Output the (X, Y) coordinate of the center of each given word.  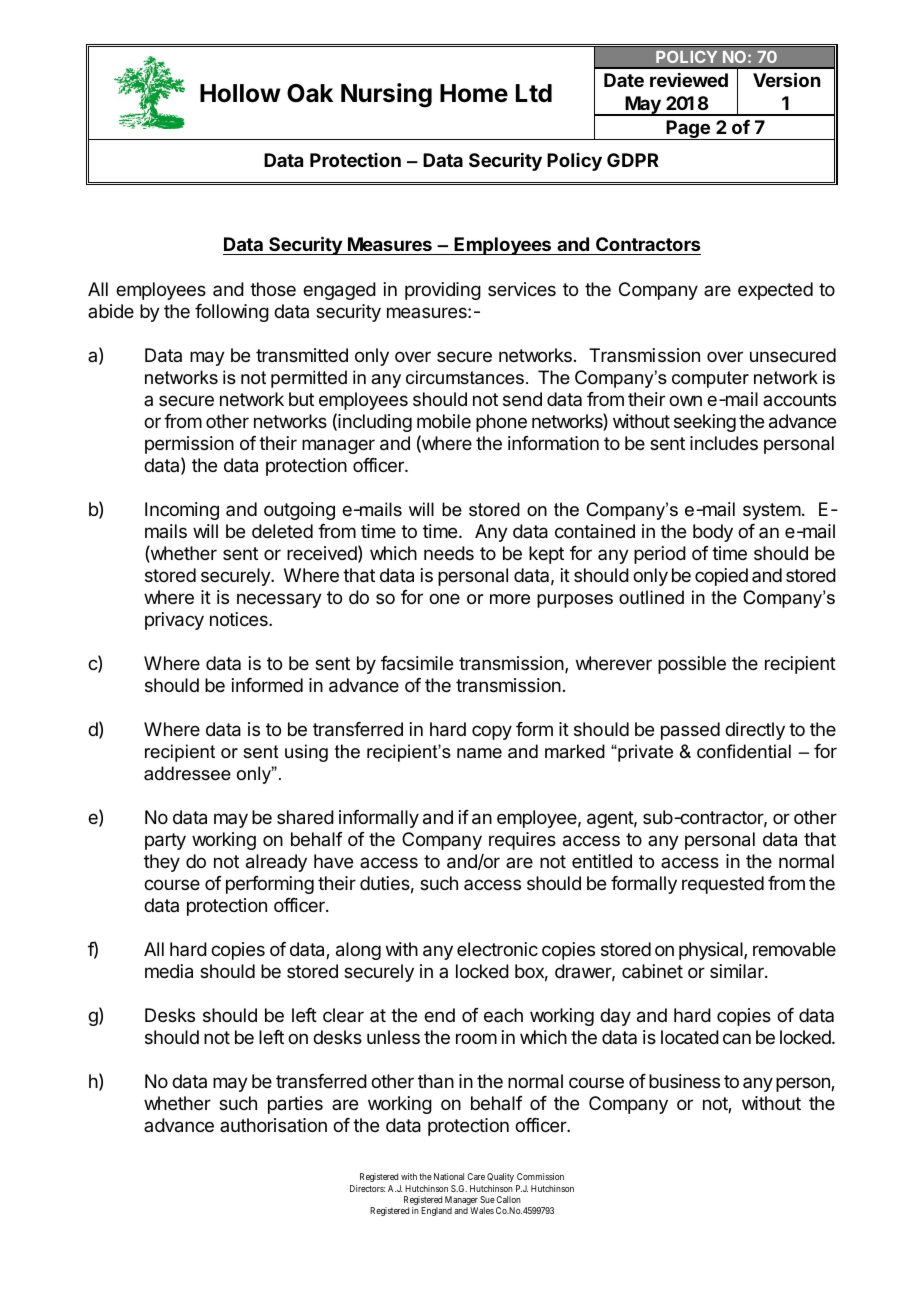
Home (474, 93)
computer (710, 379)
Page (688, 130)
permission (189, 445)
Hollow (240, 93)
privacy (174, 621)
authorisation (273, 1125)
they (162, 863)
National (449, 1176)
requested (723, 885)
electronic (497, 949)
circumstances (465, 377)
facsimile (417, 663)
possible (692, 665)
